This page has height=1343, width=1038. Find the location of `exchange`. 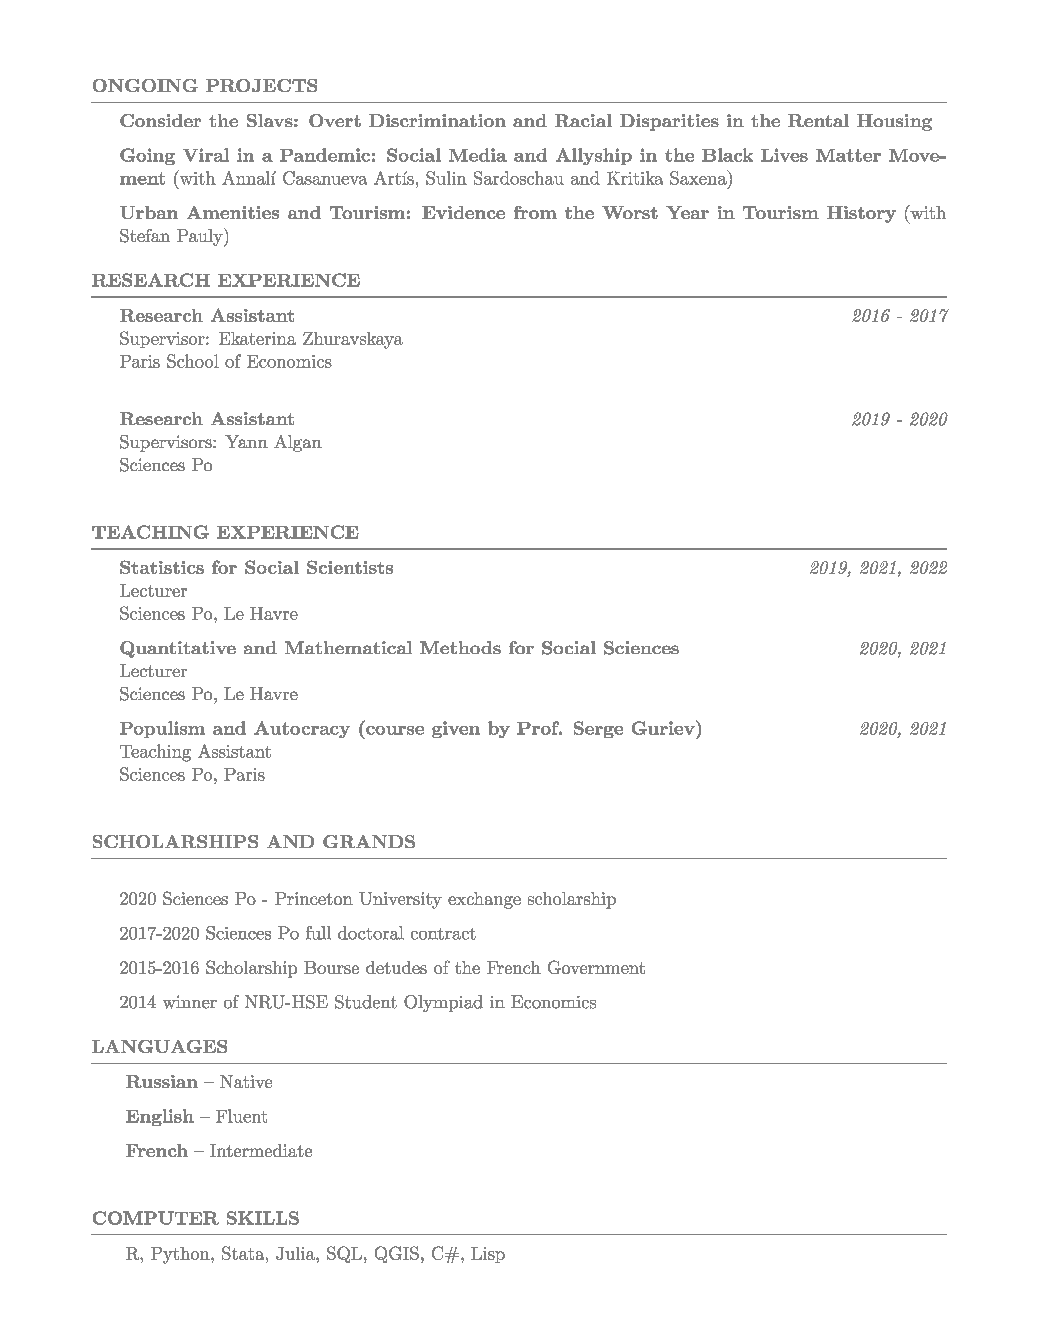

exchange is located at coordinates (484, 900).
